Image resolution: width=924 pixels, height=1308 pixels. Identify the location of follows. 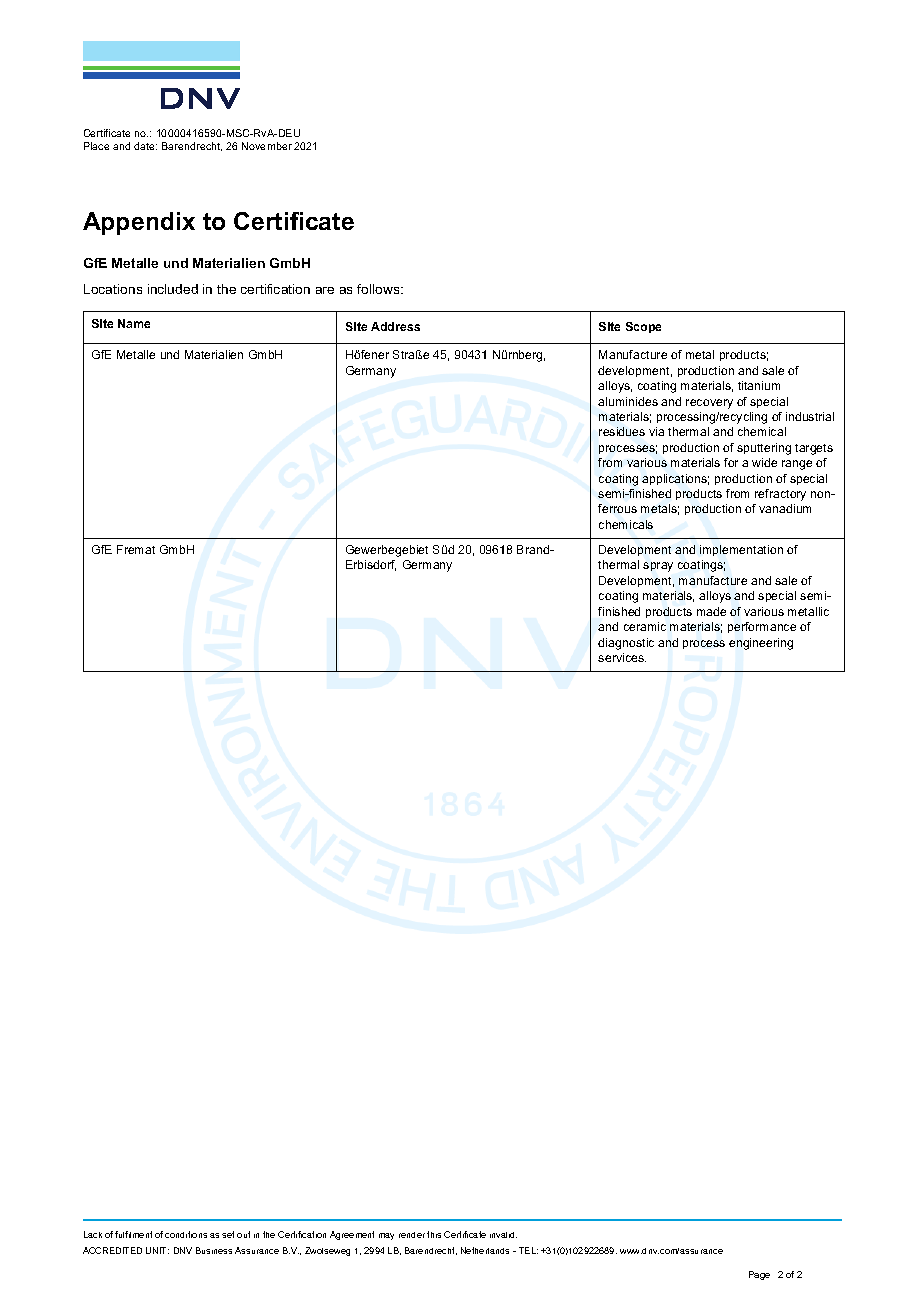
(379, 289).
